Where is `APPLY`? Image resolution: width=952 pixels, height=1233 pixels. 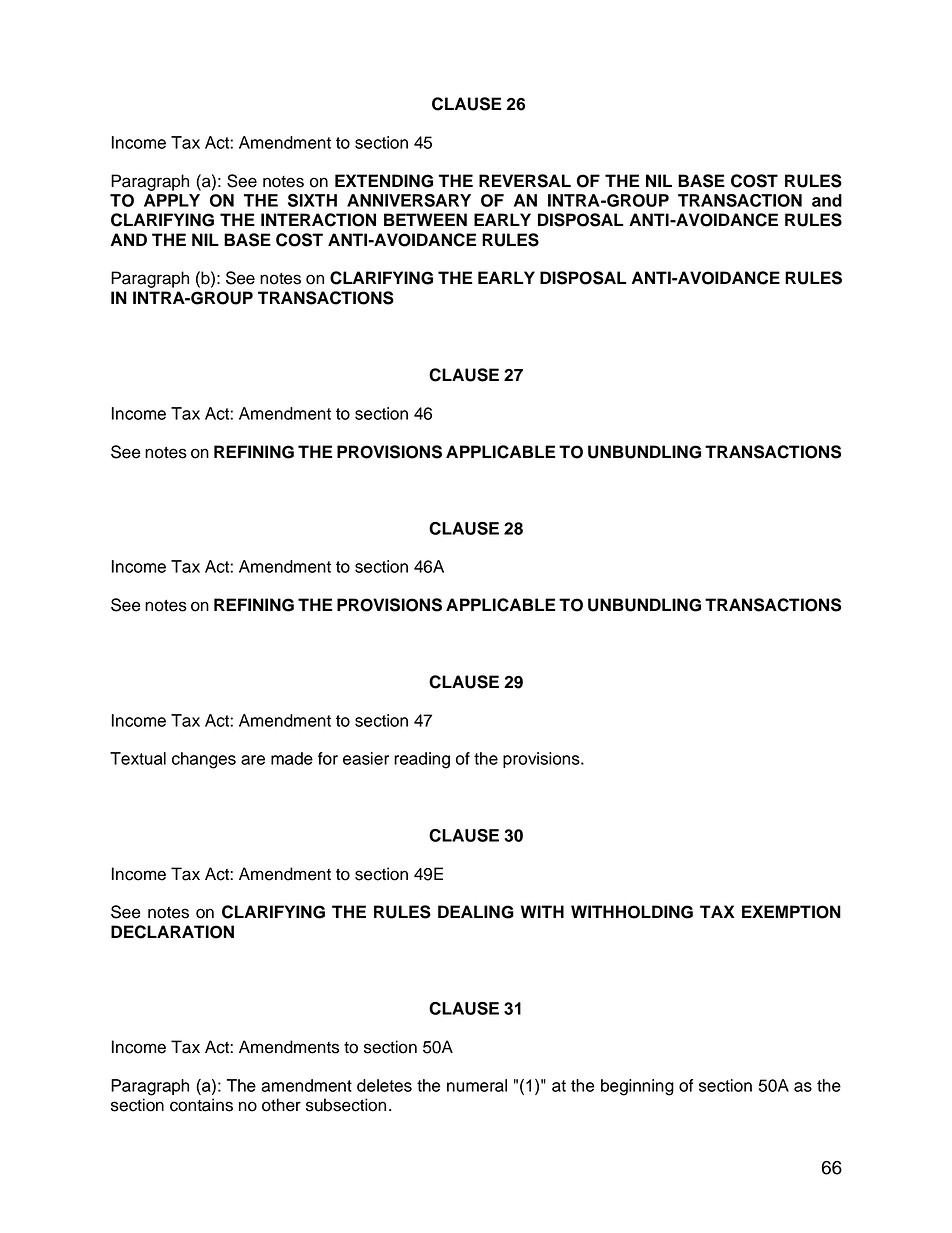
APPLY is located at coordinates (172, 200).
